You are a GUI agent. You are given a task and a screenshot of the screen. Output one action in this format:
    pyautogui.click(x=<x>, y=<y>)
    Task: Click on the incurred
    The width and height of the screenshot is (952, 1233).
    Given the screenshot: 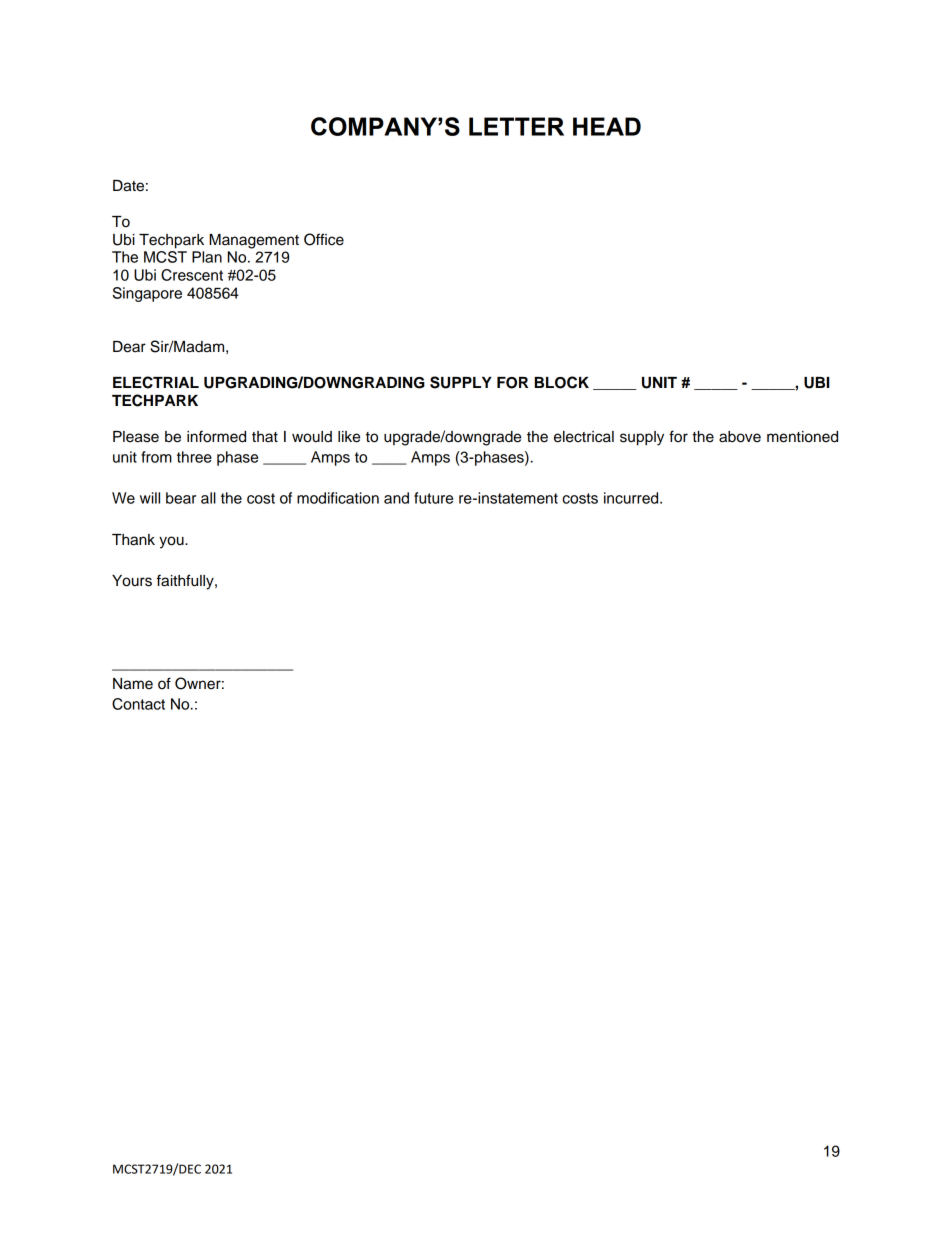 What is the action you would take?
    pyautogui.click(x=632, y=498)
